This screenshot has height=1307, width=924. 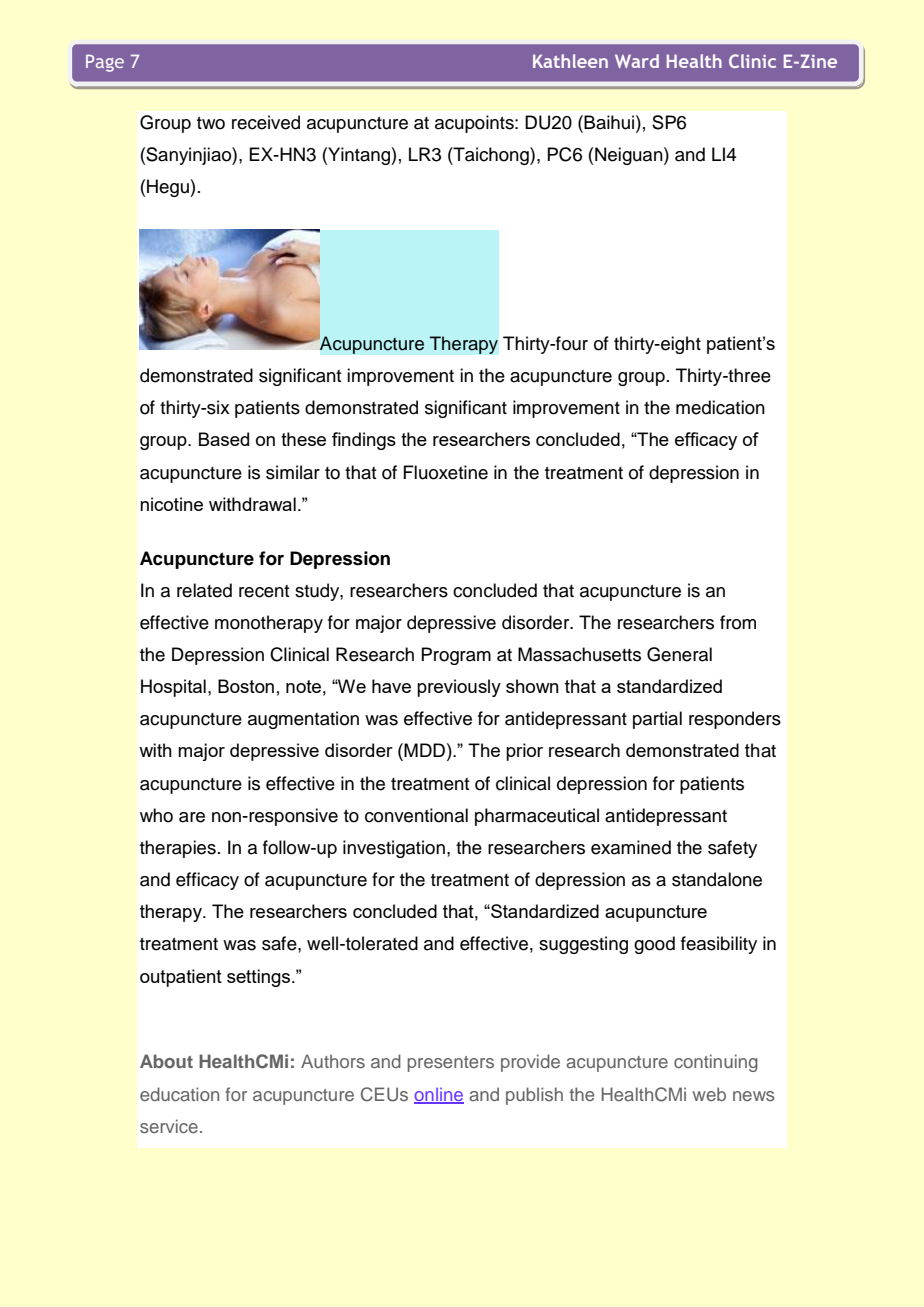 What do you see at coordinates (211, 123) in the screenshot?
I see `two` at bounding box center [211, 123].
